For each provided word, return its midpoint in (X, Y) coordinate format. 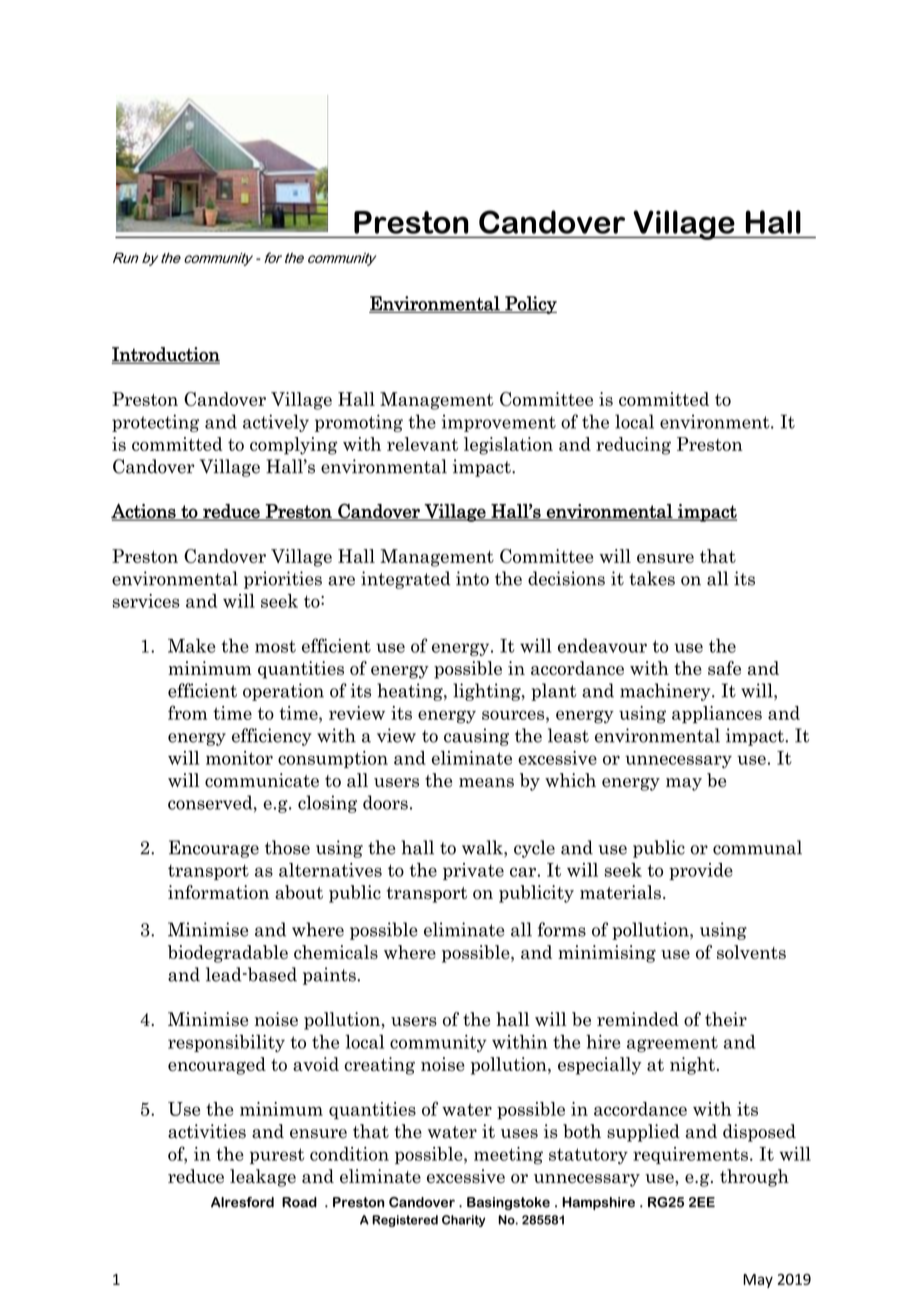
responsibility (226, 1043)
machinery (666, 692)
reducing (633, 446)
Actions (144, 512)
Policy (530, 305)
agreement (672, 1044)
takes (652, 578)
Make (192, 645)
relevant (422, 444)
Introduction (166, 355)
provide (701, 871)
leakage (263, 1178)
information (218, 892)
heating (411, 692)
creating (379, 1066)
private (473, 871)
